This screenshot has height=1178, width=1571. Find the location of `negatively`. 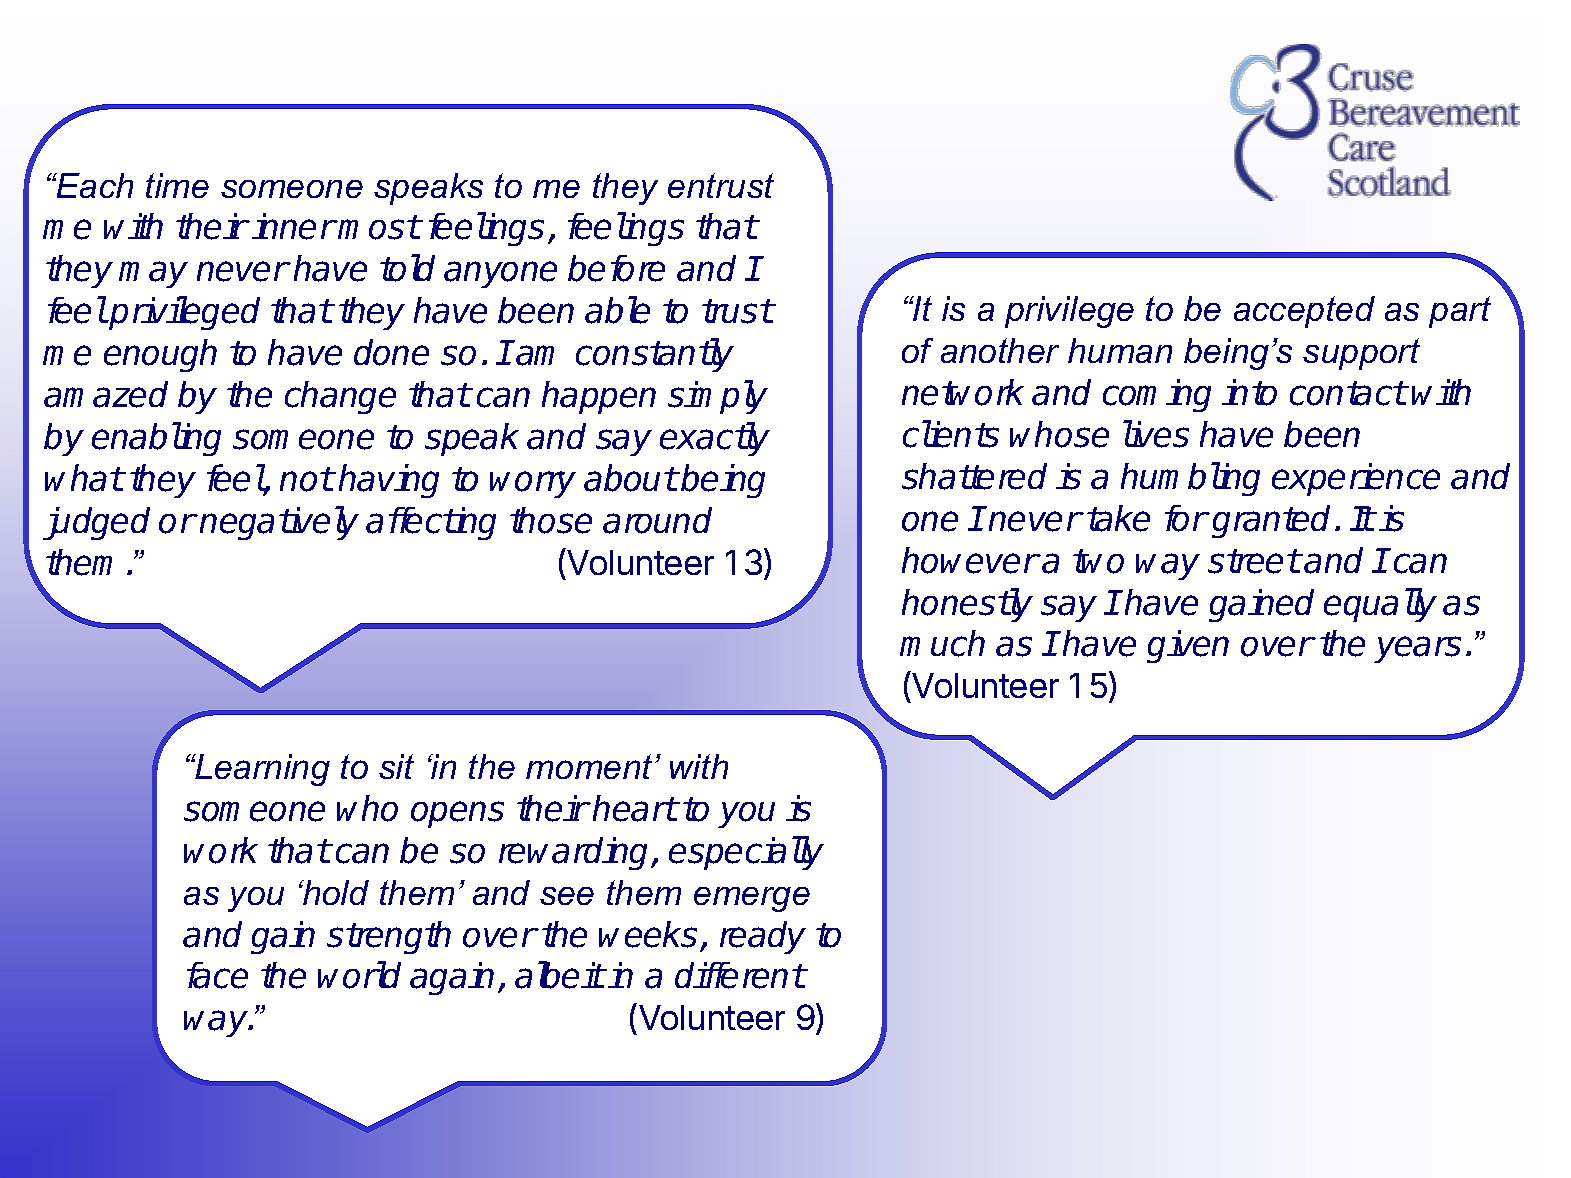

negatively is located at coordinates (279, 523).
